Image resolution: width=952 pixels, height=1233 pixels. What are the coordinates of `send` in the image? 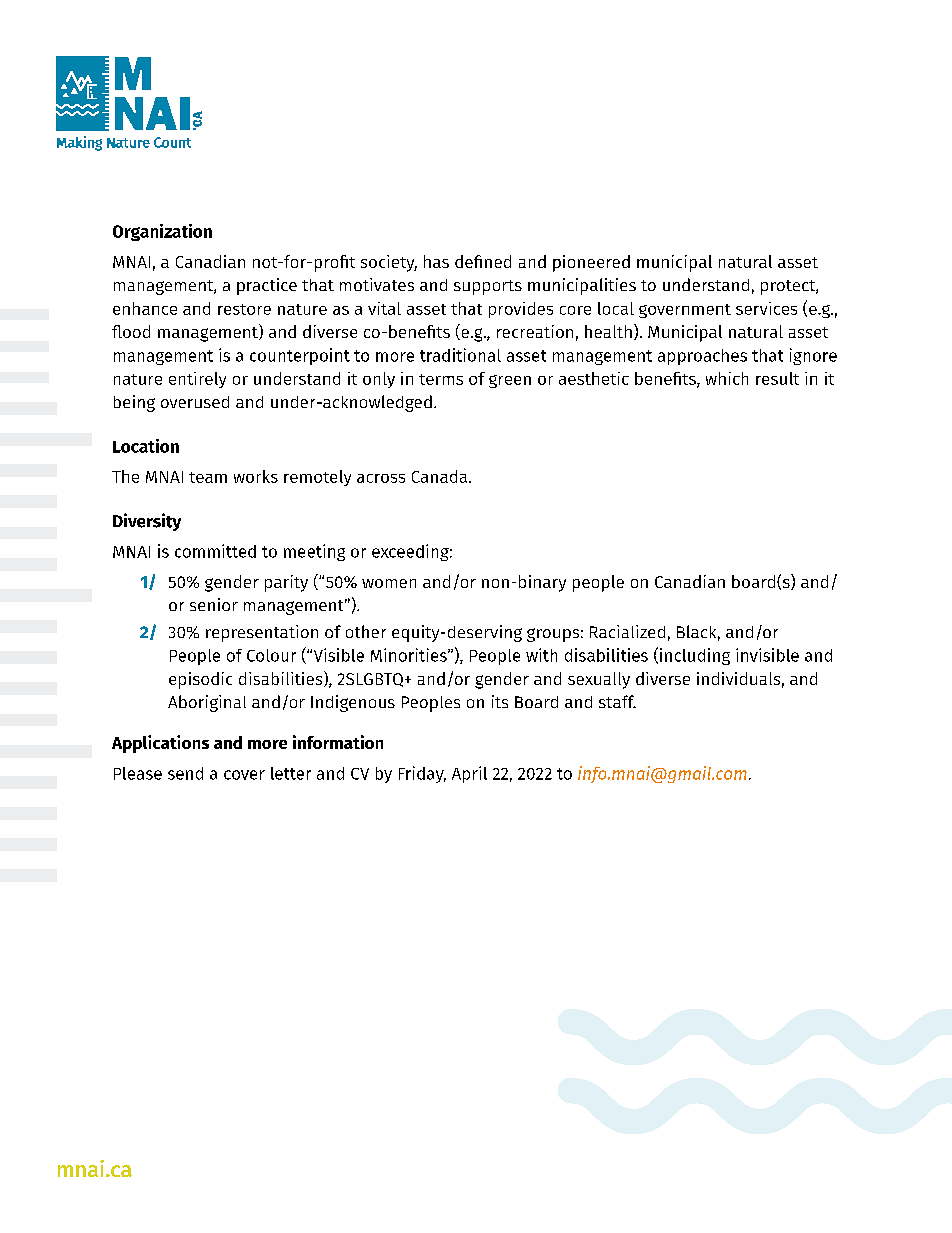 It's located at (185, 773).
